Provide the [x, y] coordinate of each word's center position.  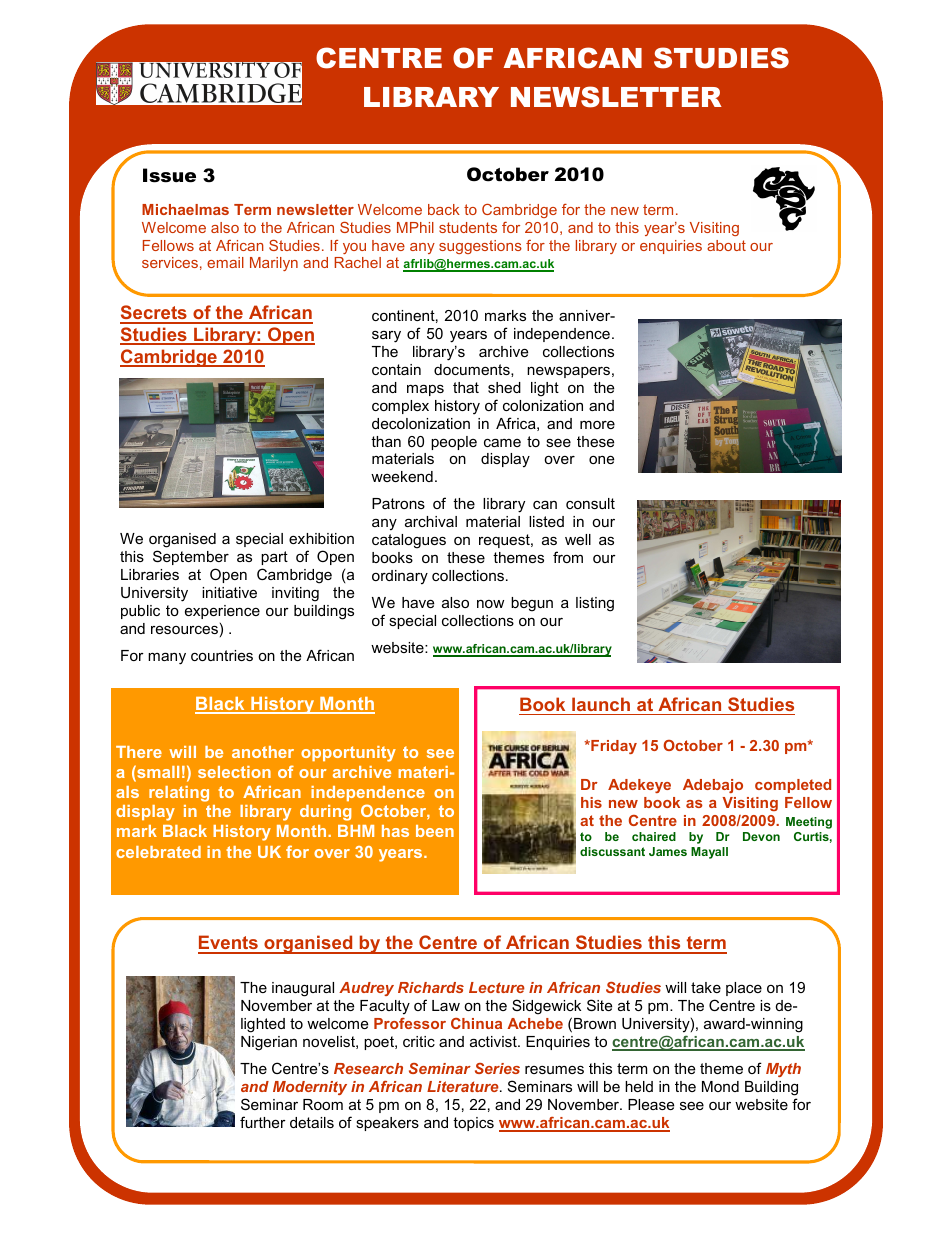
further [263, 1122]
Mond [720, 1086]
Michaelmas [185, 209]
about [726, 245]
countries [222, 655]
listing [595, 604]
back [444, 209]
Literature [464, 1086]
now [490, 604]
